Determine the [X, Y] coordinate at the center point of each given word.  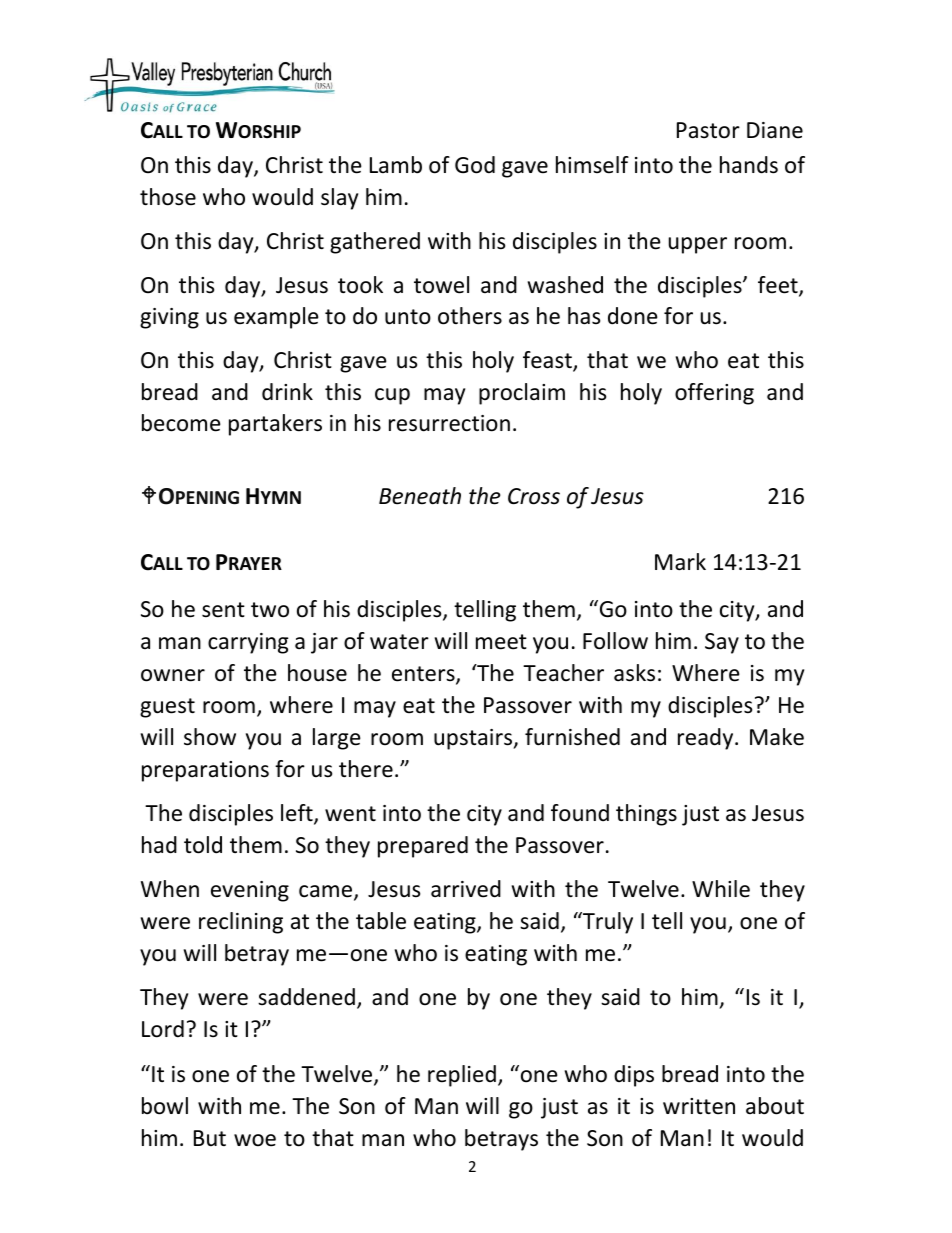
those [168, 197]
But [210, 1138]
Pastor [708, 130]
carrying [248, 643]
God [475, 165]
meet [501, 642]
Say [722, 643]
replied [462, 1076]
